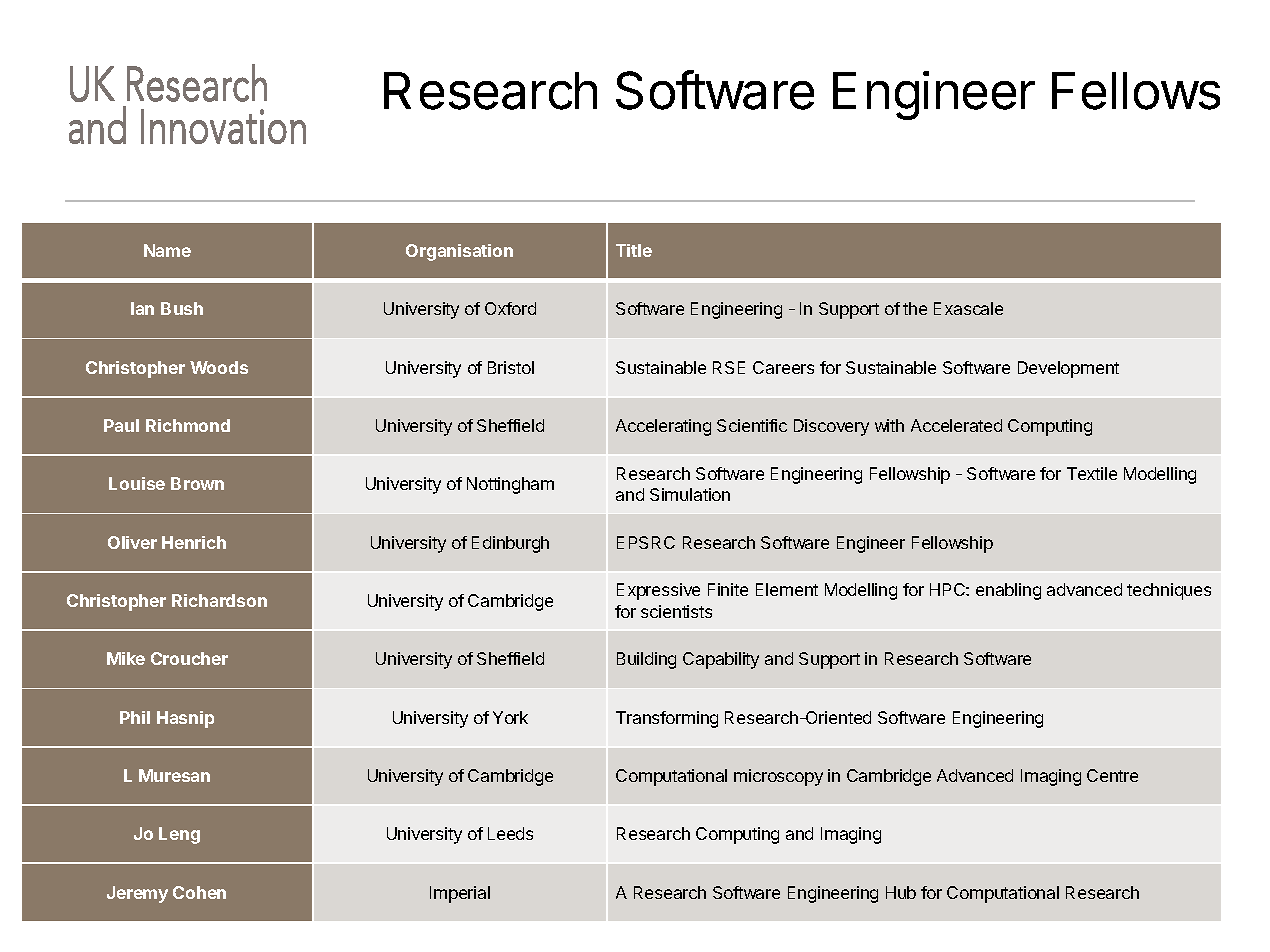  What do you see at coordinates (510, 833) in the screenshot?
I see `Leeds` at bounding box center [510, 833].
